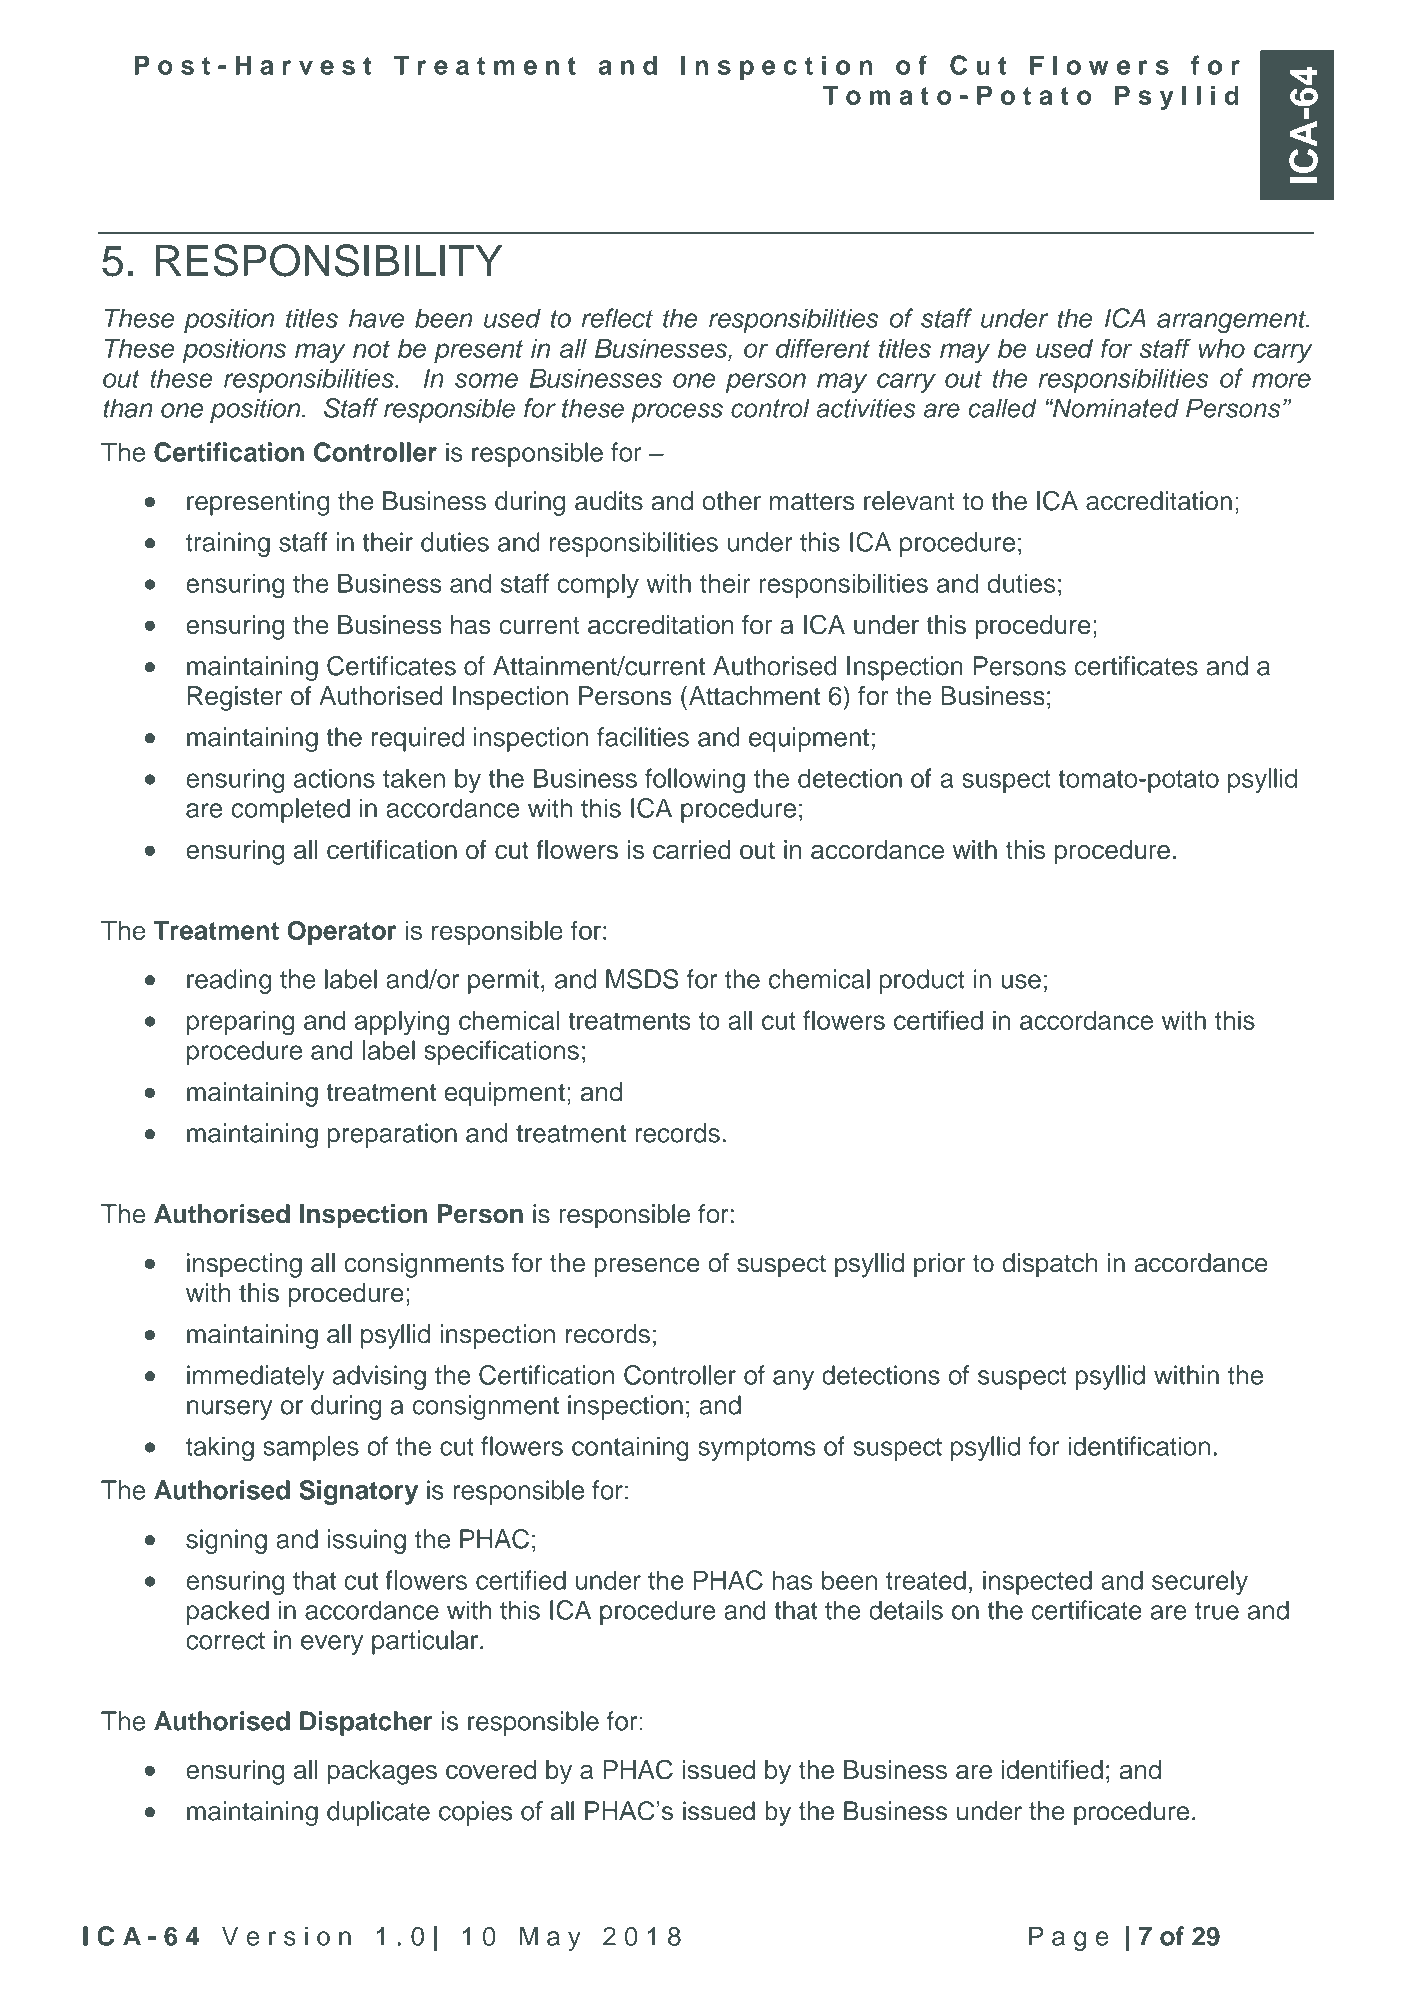 This screenshot has width=1411, height=1996. Describe the element at coordinates (1139, 1446) in the screenshot. I see `identification` at that location.
